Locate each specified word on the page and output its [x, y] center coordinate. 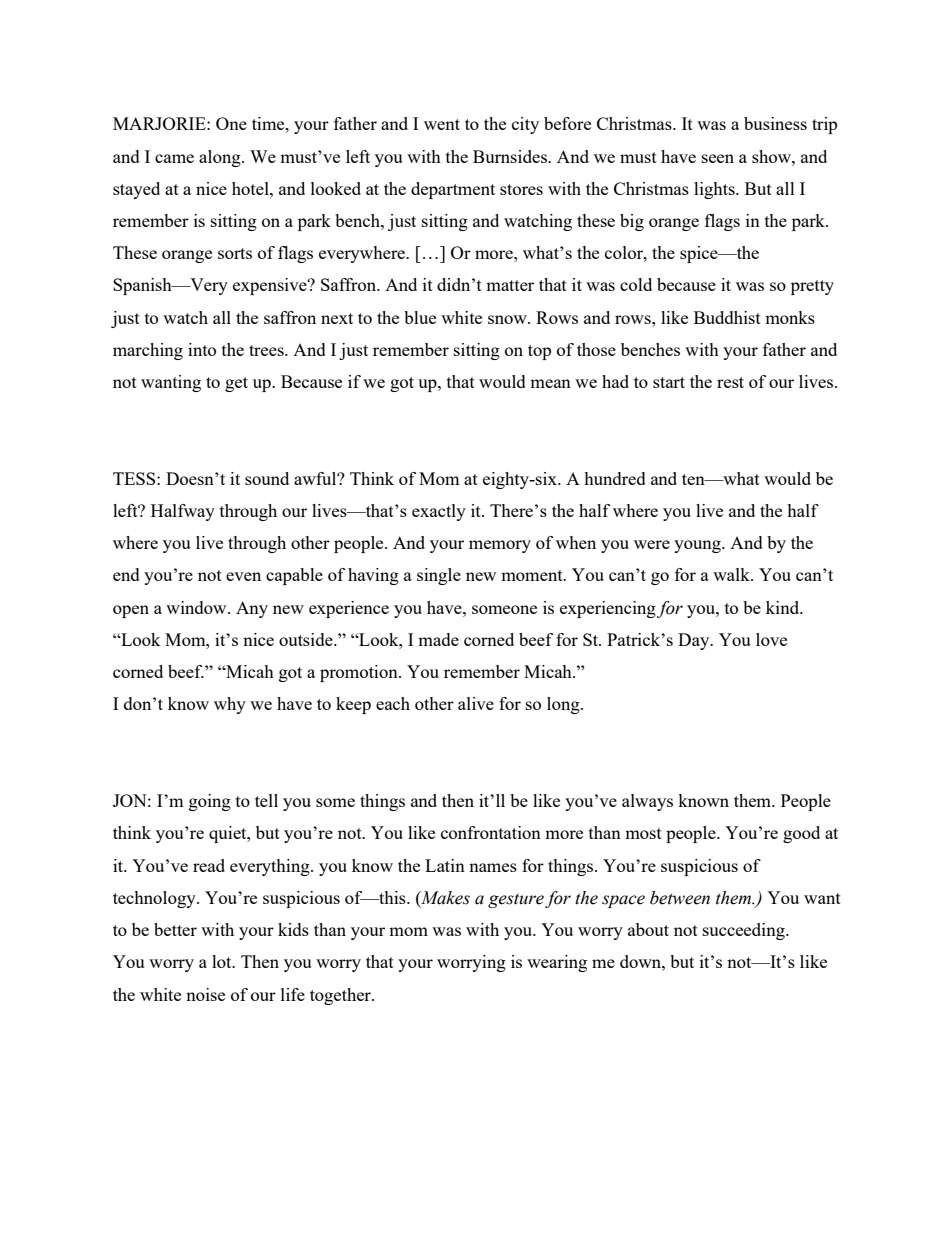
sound [267, 478]
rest [730, 382]
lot [223, 961]
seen [718, 158]
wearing [557, 963]
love [771, 639]
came [174, 158]
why [230, 705]
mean [550, 383]
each [393, 703]
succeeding [745, 931]
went [442, 124]
